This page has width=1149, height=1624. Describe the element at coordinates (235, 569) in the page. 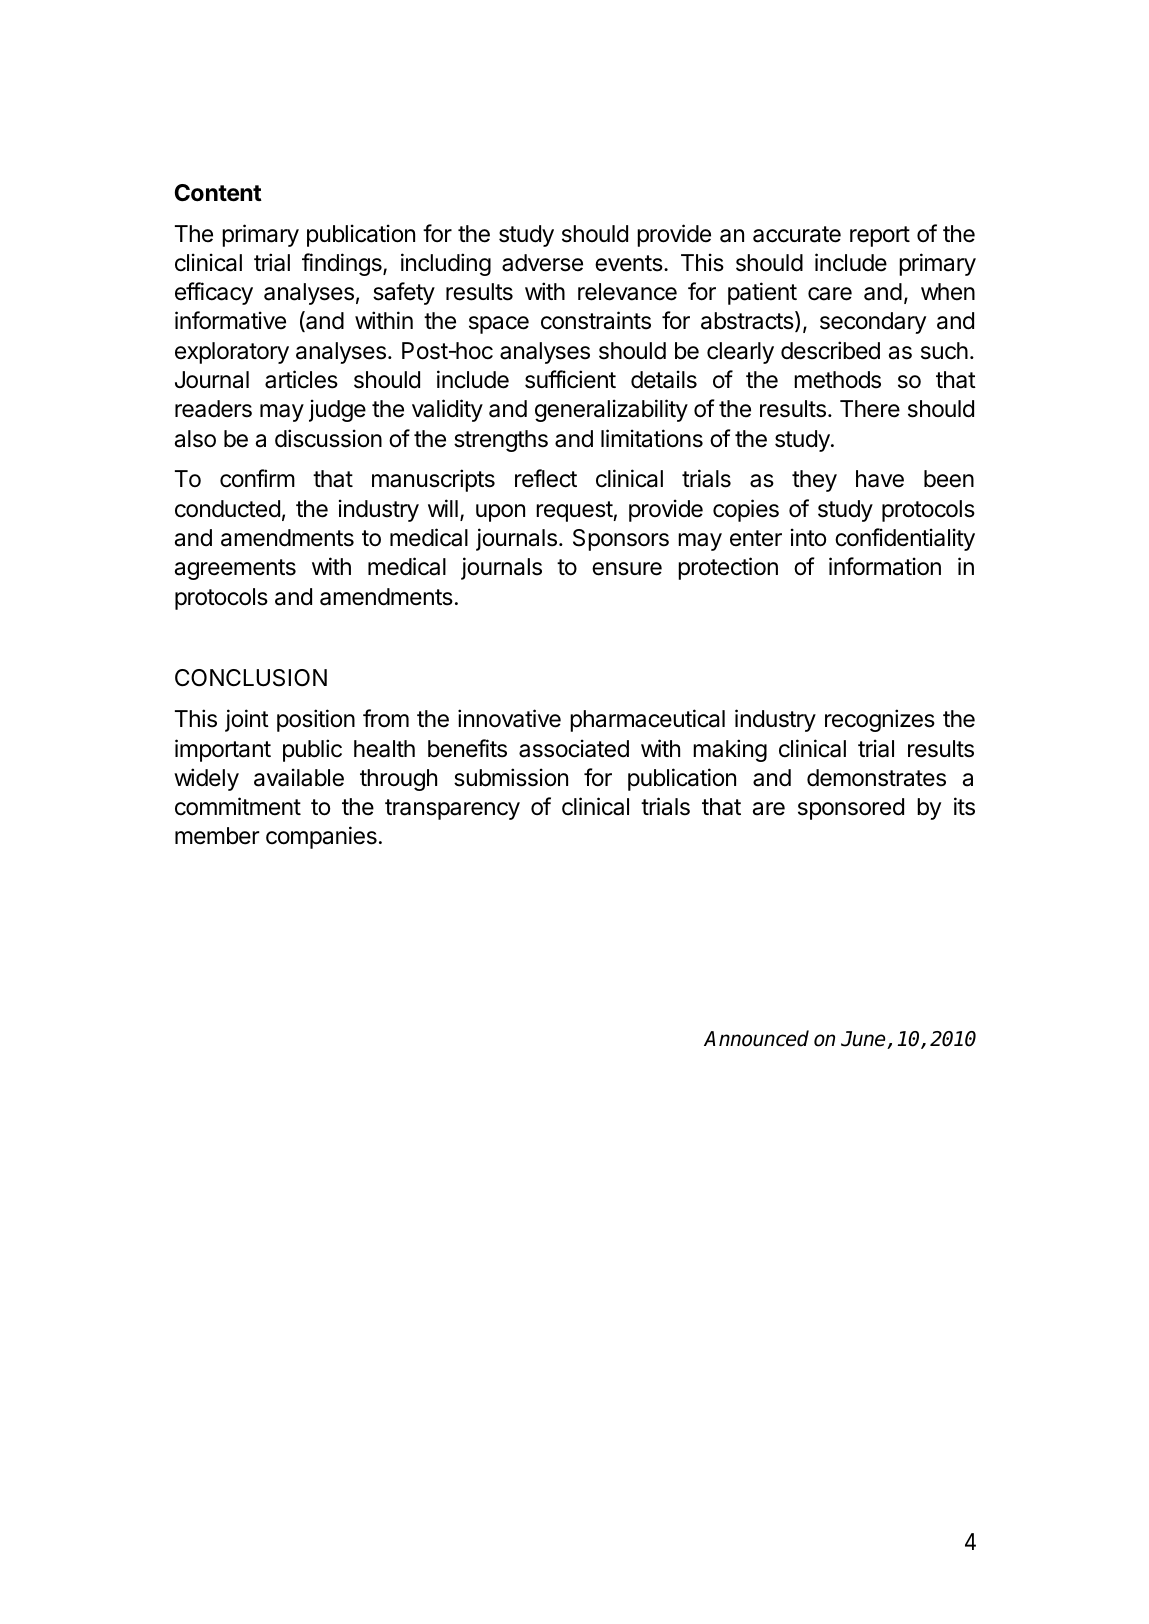

I see `agreements` at that location.
